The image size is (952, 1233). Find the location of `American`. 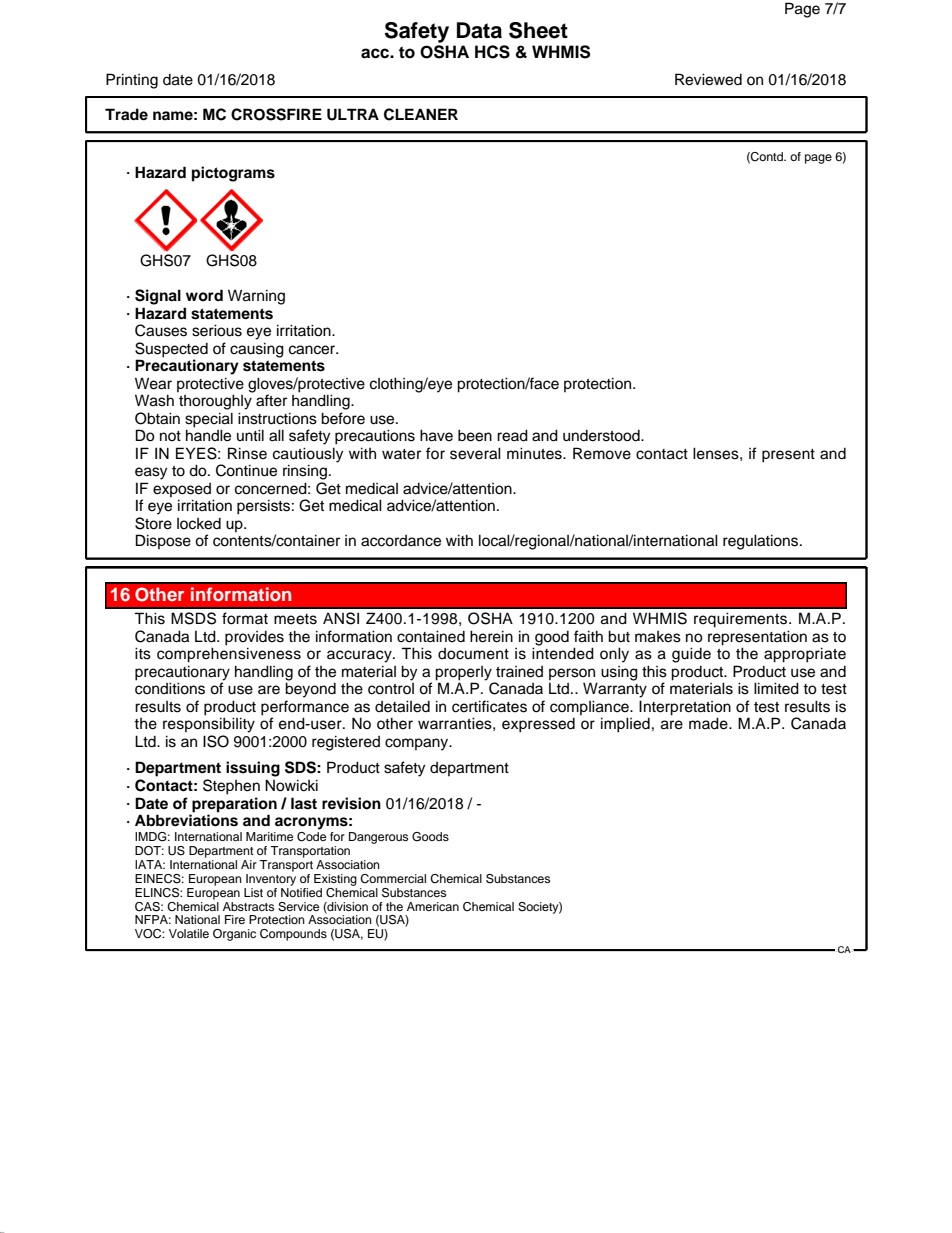

American is located at coordinates (433, 906).
